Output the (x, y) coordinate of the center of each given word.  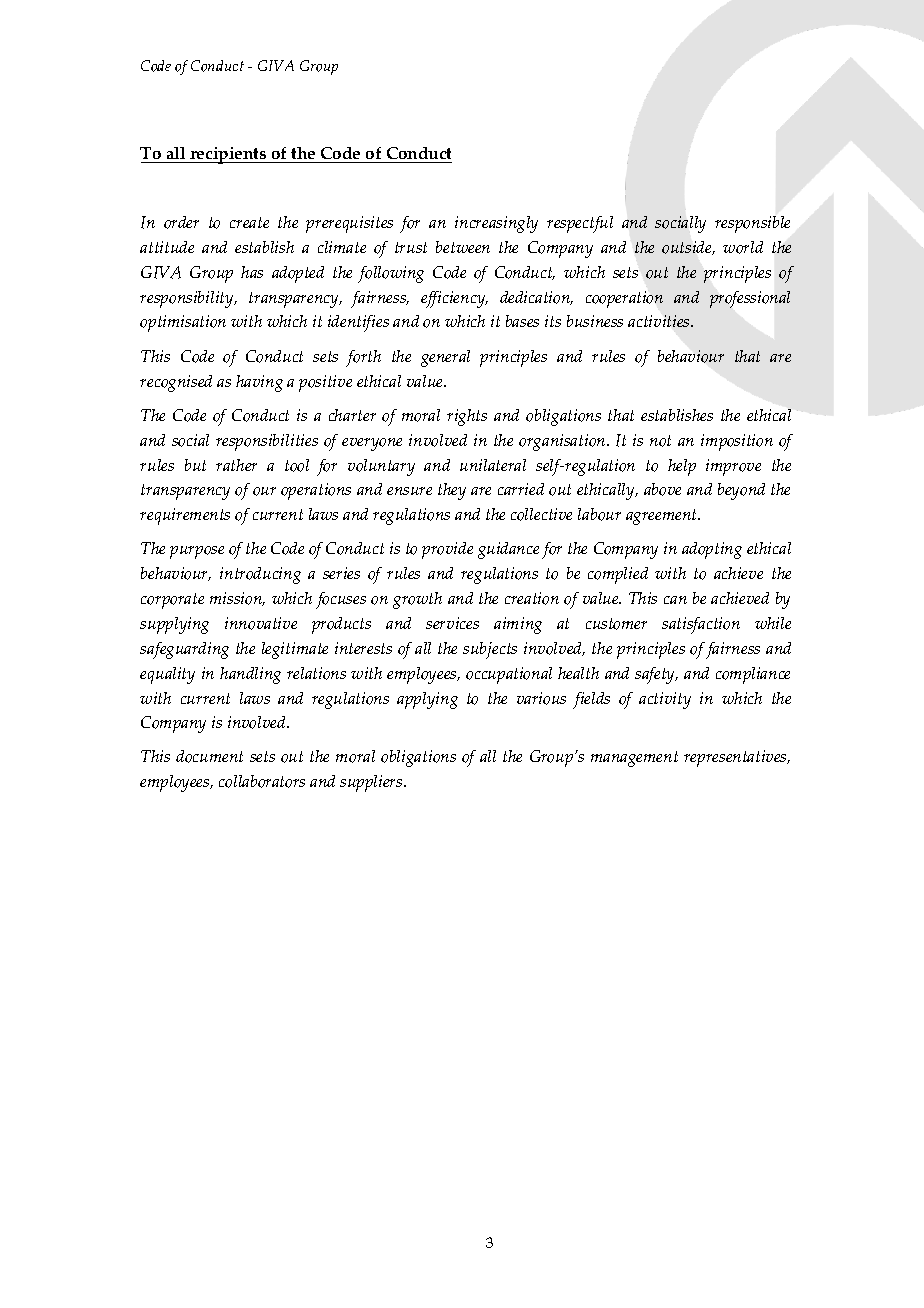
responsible (752, 224)
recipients (228, 155)
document (209, 756)
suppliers (372, 783)
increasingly (496, 224)
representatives (736, 758)
